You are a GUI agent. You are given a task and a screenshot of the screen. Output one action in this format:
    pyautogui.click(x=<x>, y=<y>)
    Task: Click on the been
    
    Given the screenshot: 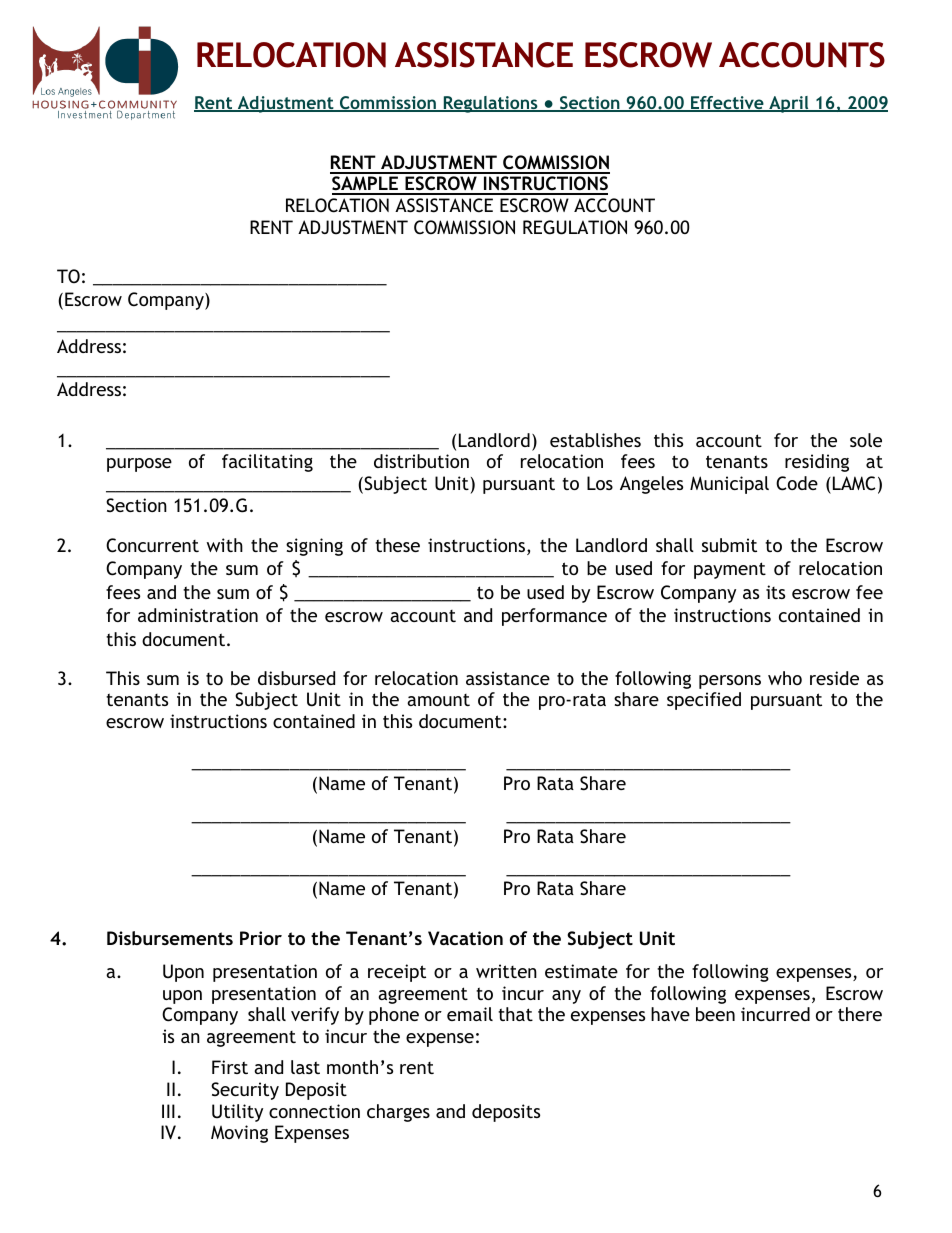 What is the action you would take?
    pyautogui.click(x=715, y=1014)
